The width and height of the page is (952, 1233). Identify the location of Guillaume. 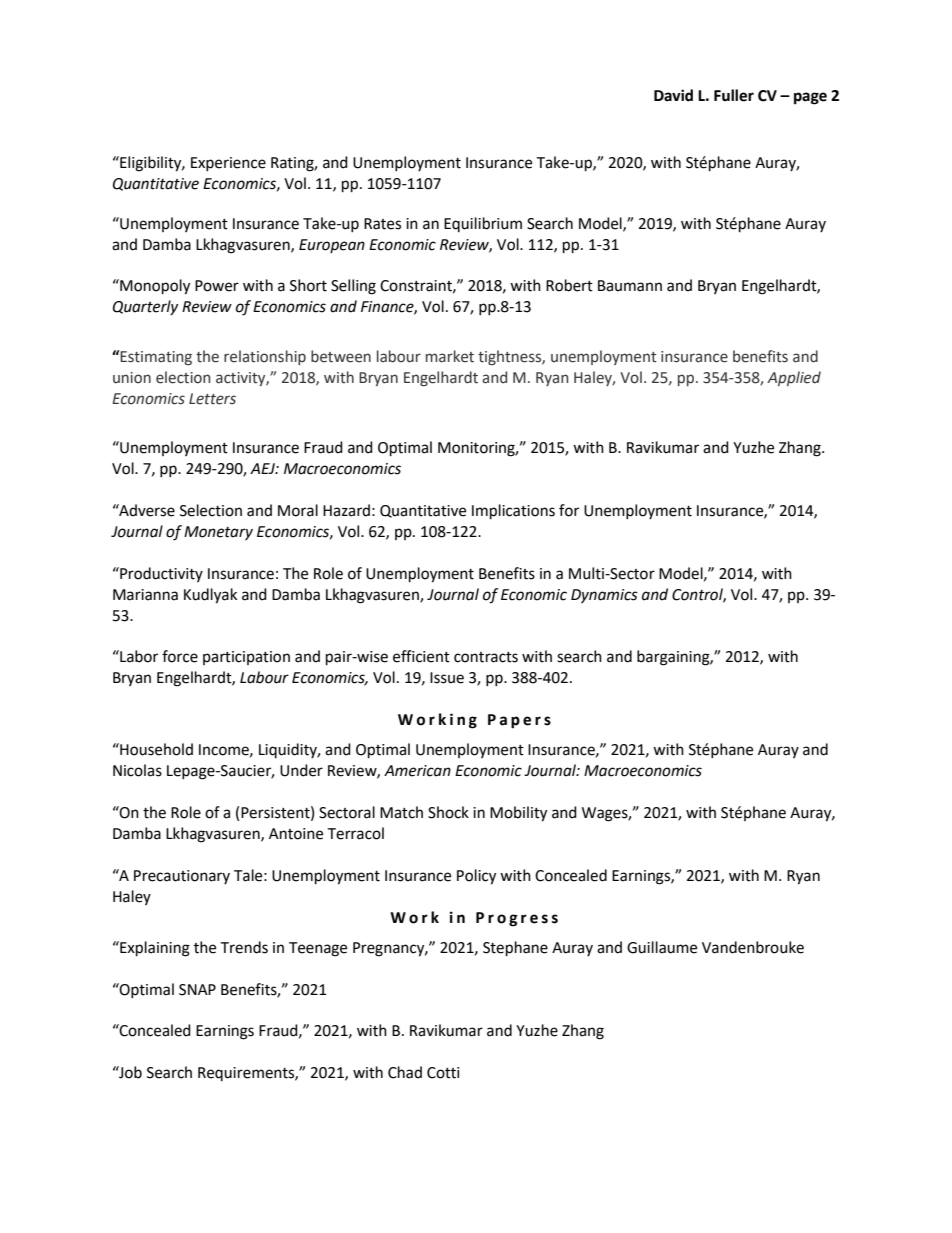
(662, 947).
